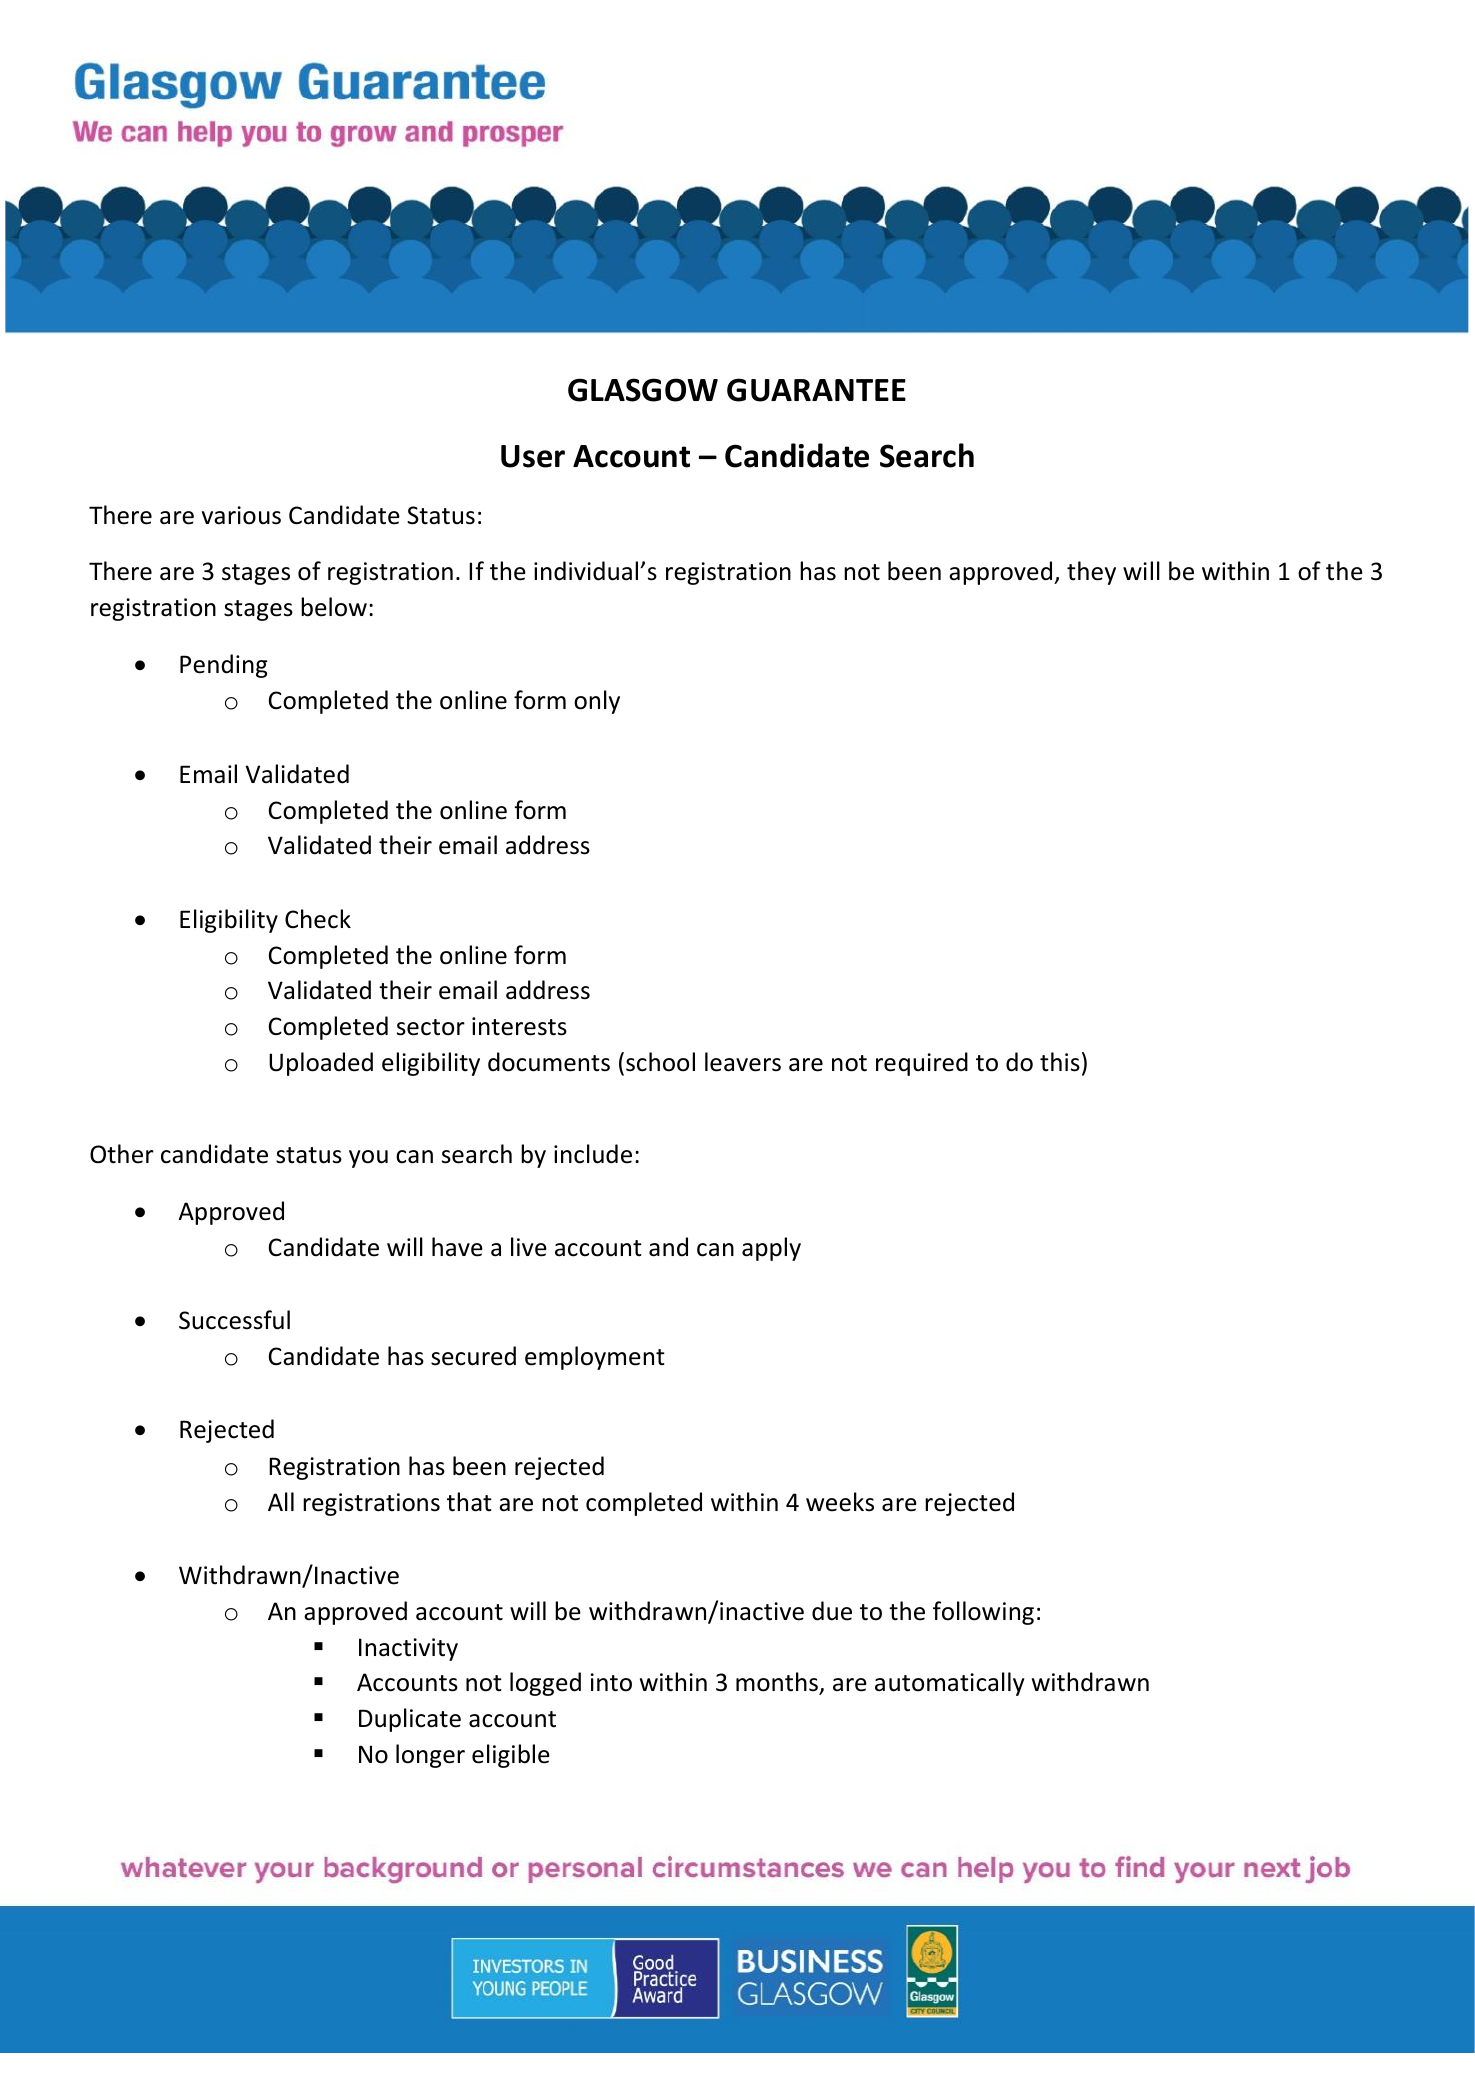 This page has height=2086, width=1475. What do you see at coordinates (922, 1064) in the page?
I see `required` at bounding box center [922, 1064].
